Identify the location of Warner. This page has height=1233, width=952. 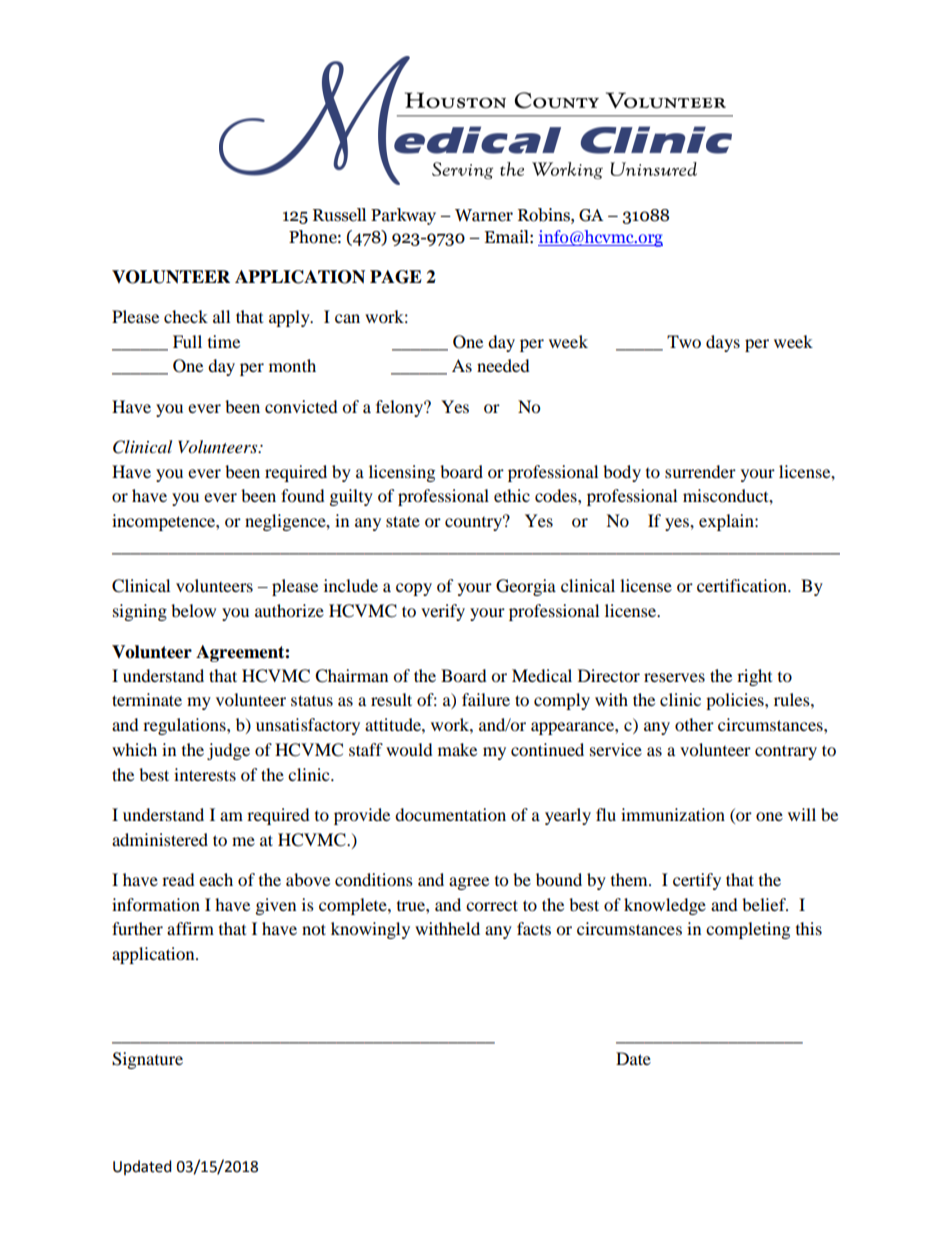
(484, 215).
